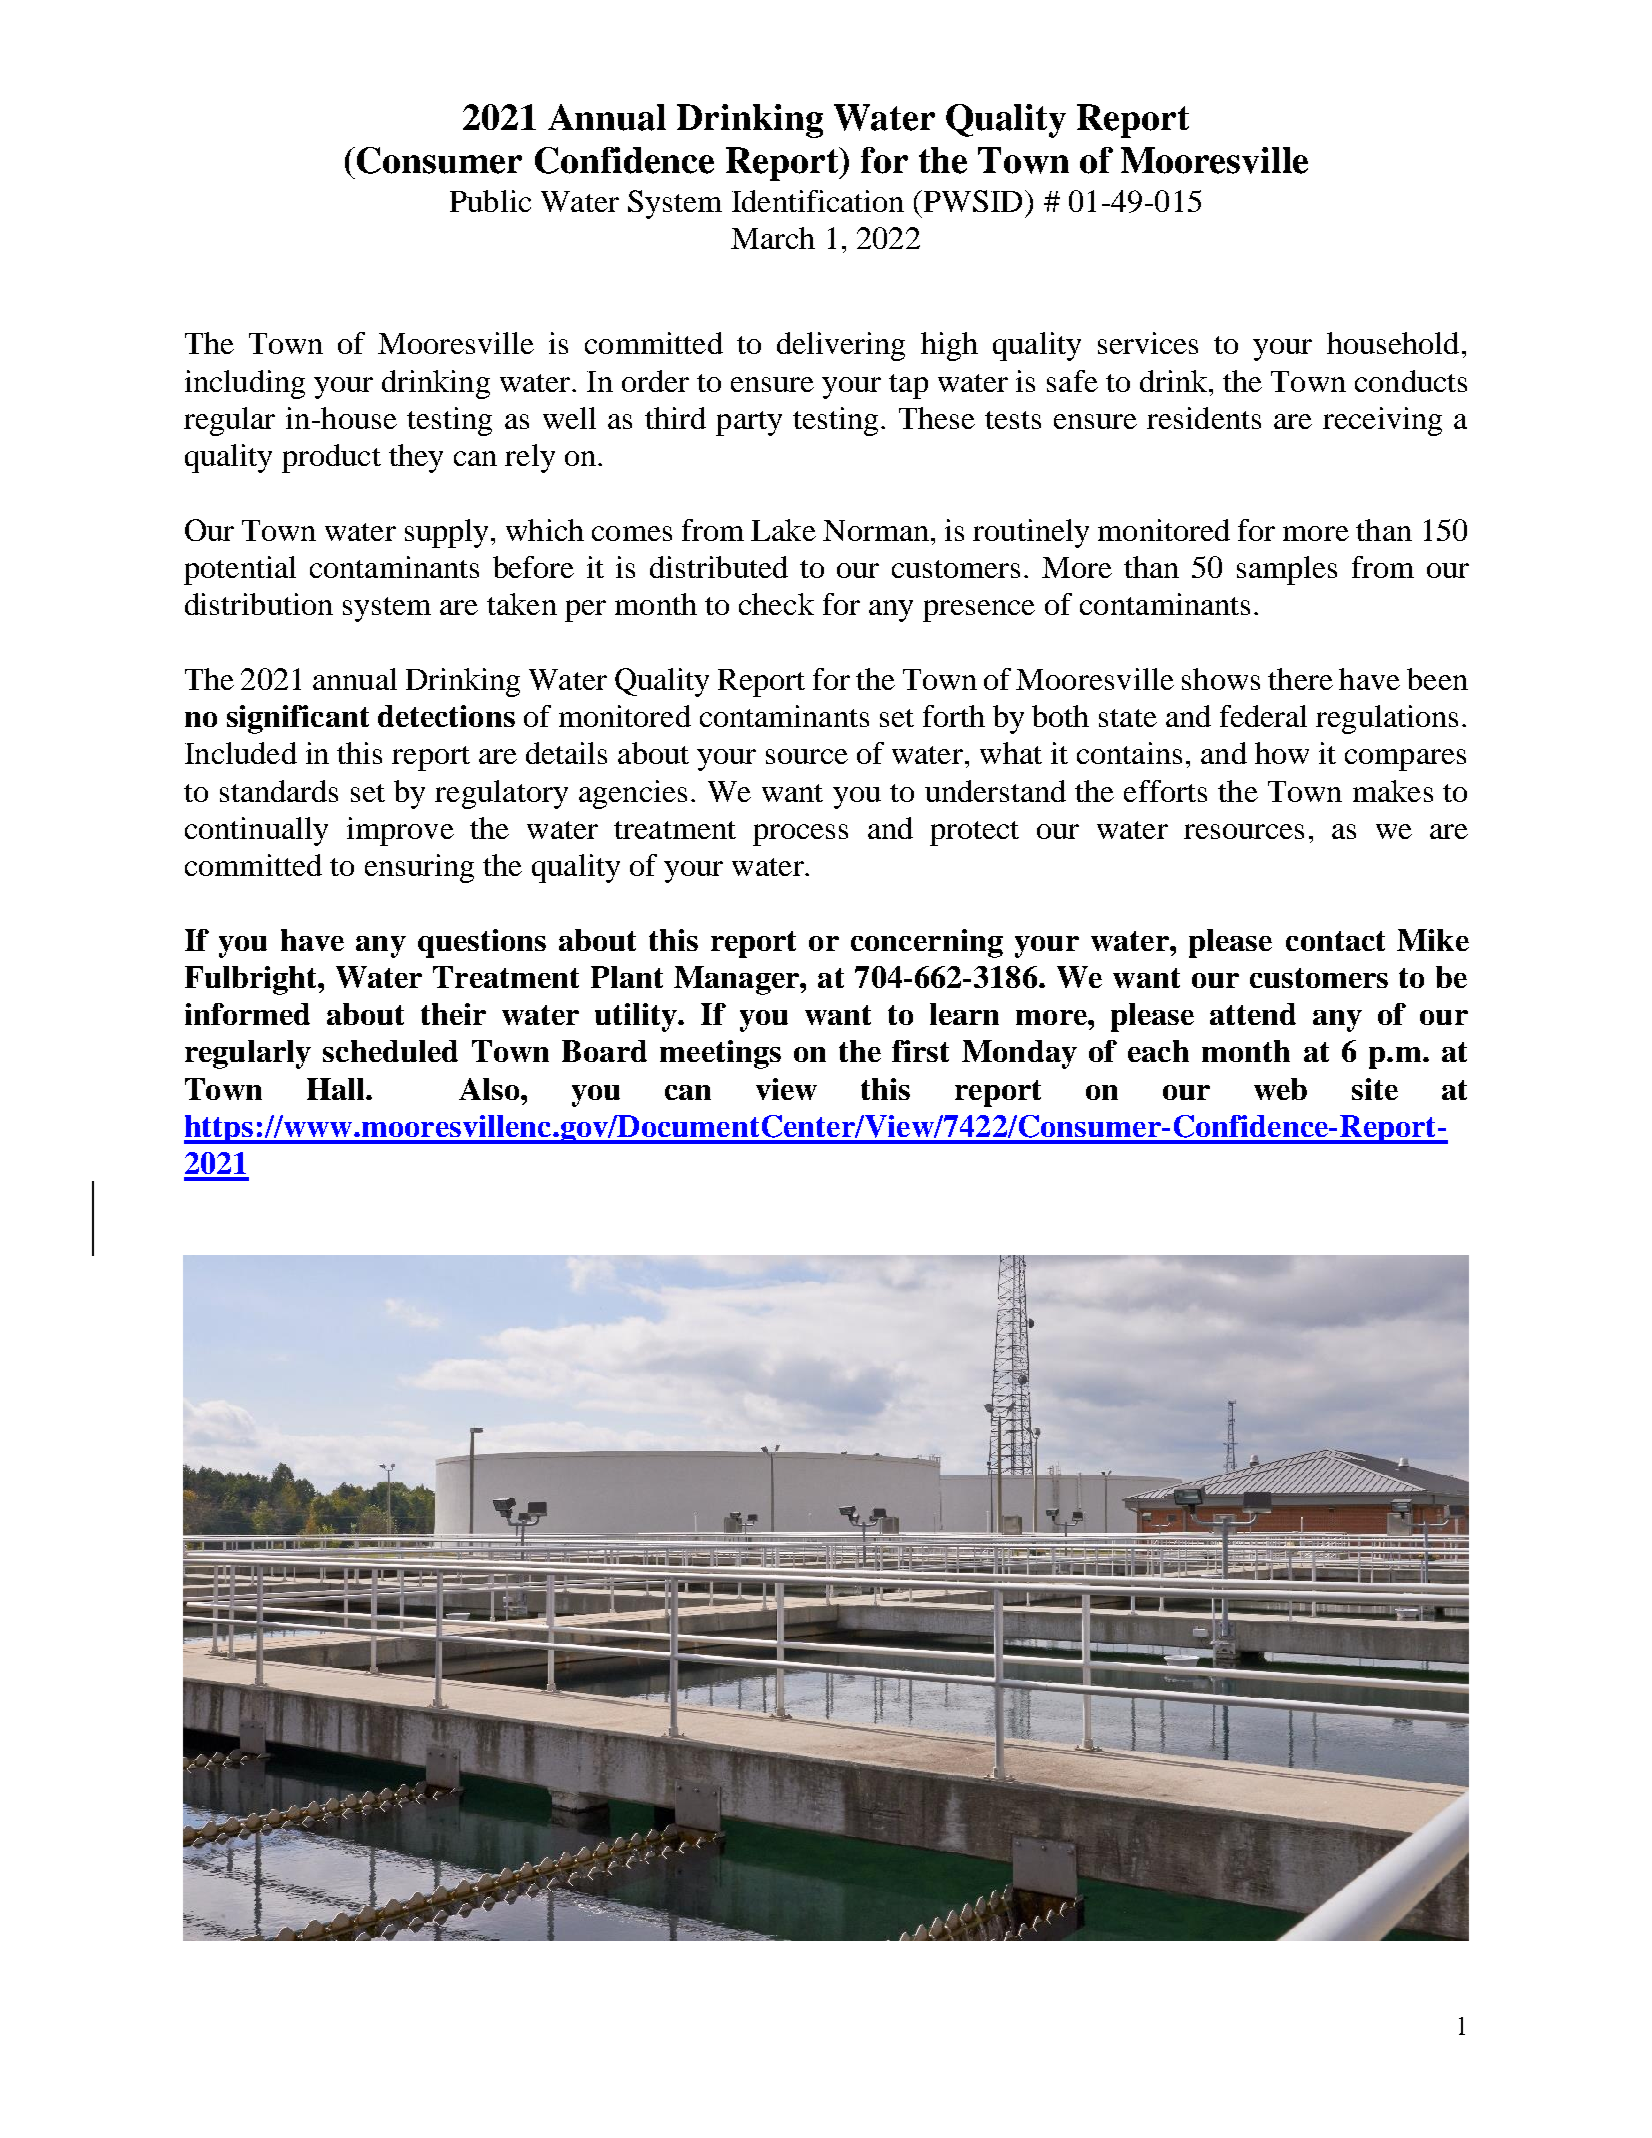 The image size is (1652, 2138). What do you see at coordinates (1148, 343) in the image?
I see `services` at bounding box center [1148, 343].
